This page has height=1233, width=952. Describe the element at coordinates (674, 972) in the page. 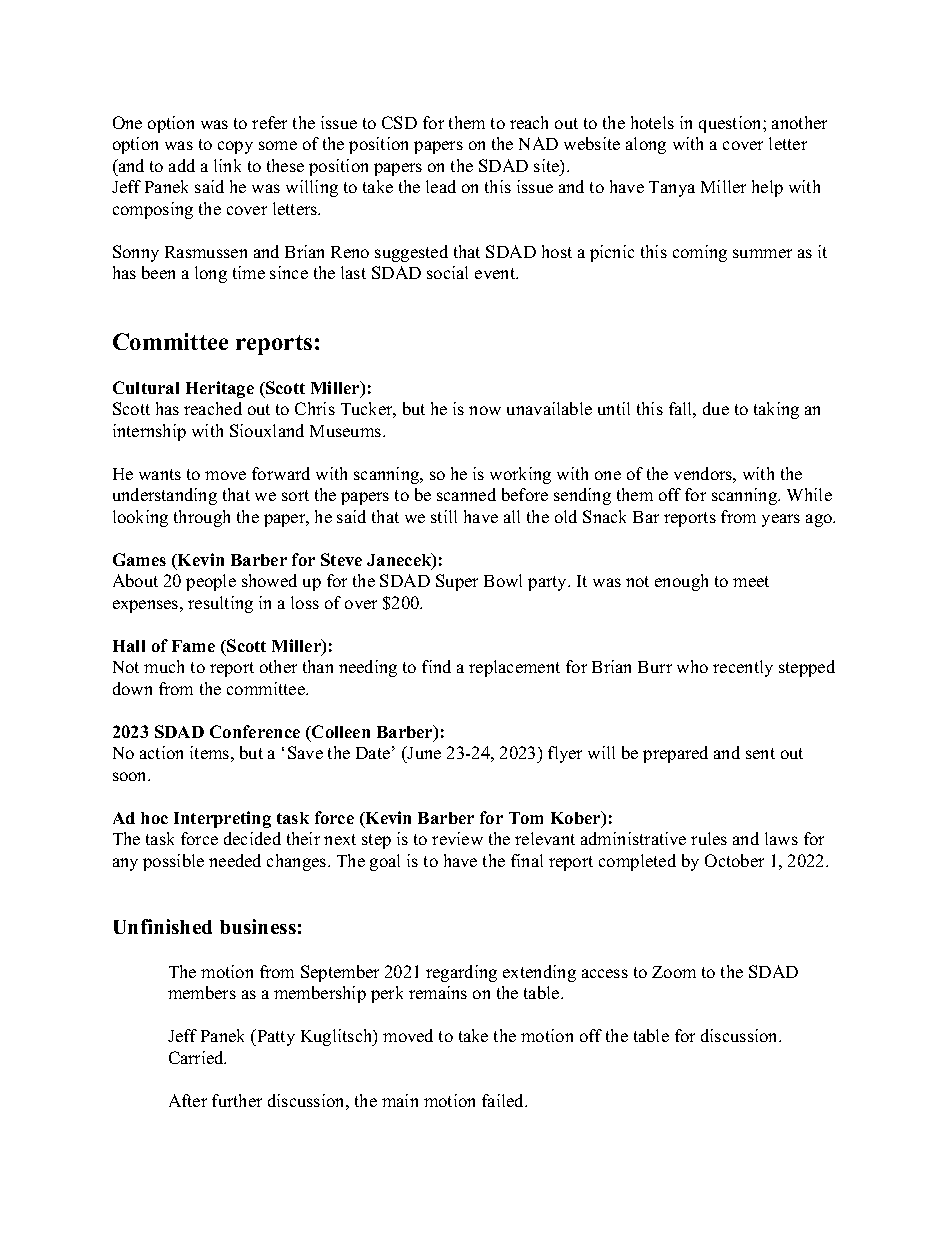

I see `Zoom` at that location.
